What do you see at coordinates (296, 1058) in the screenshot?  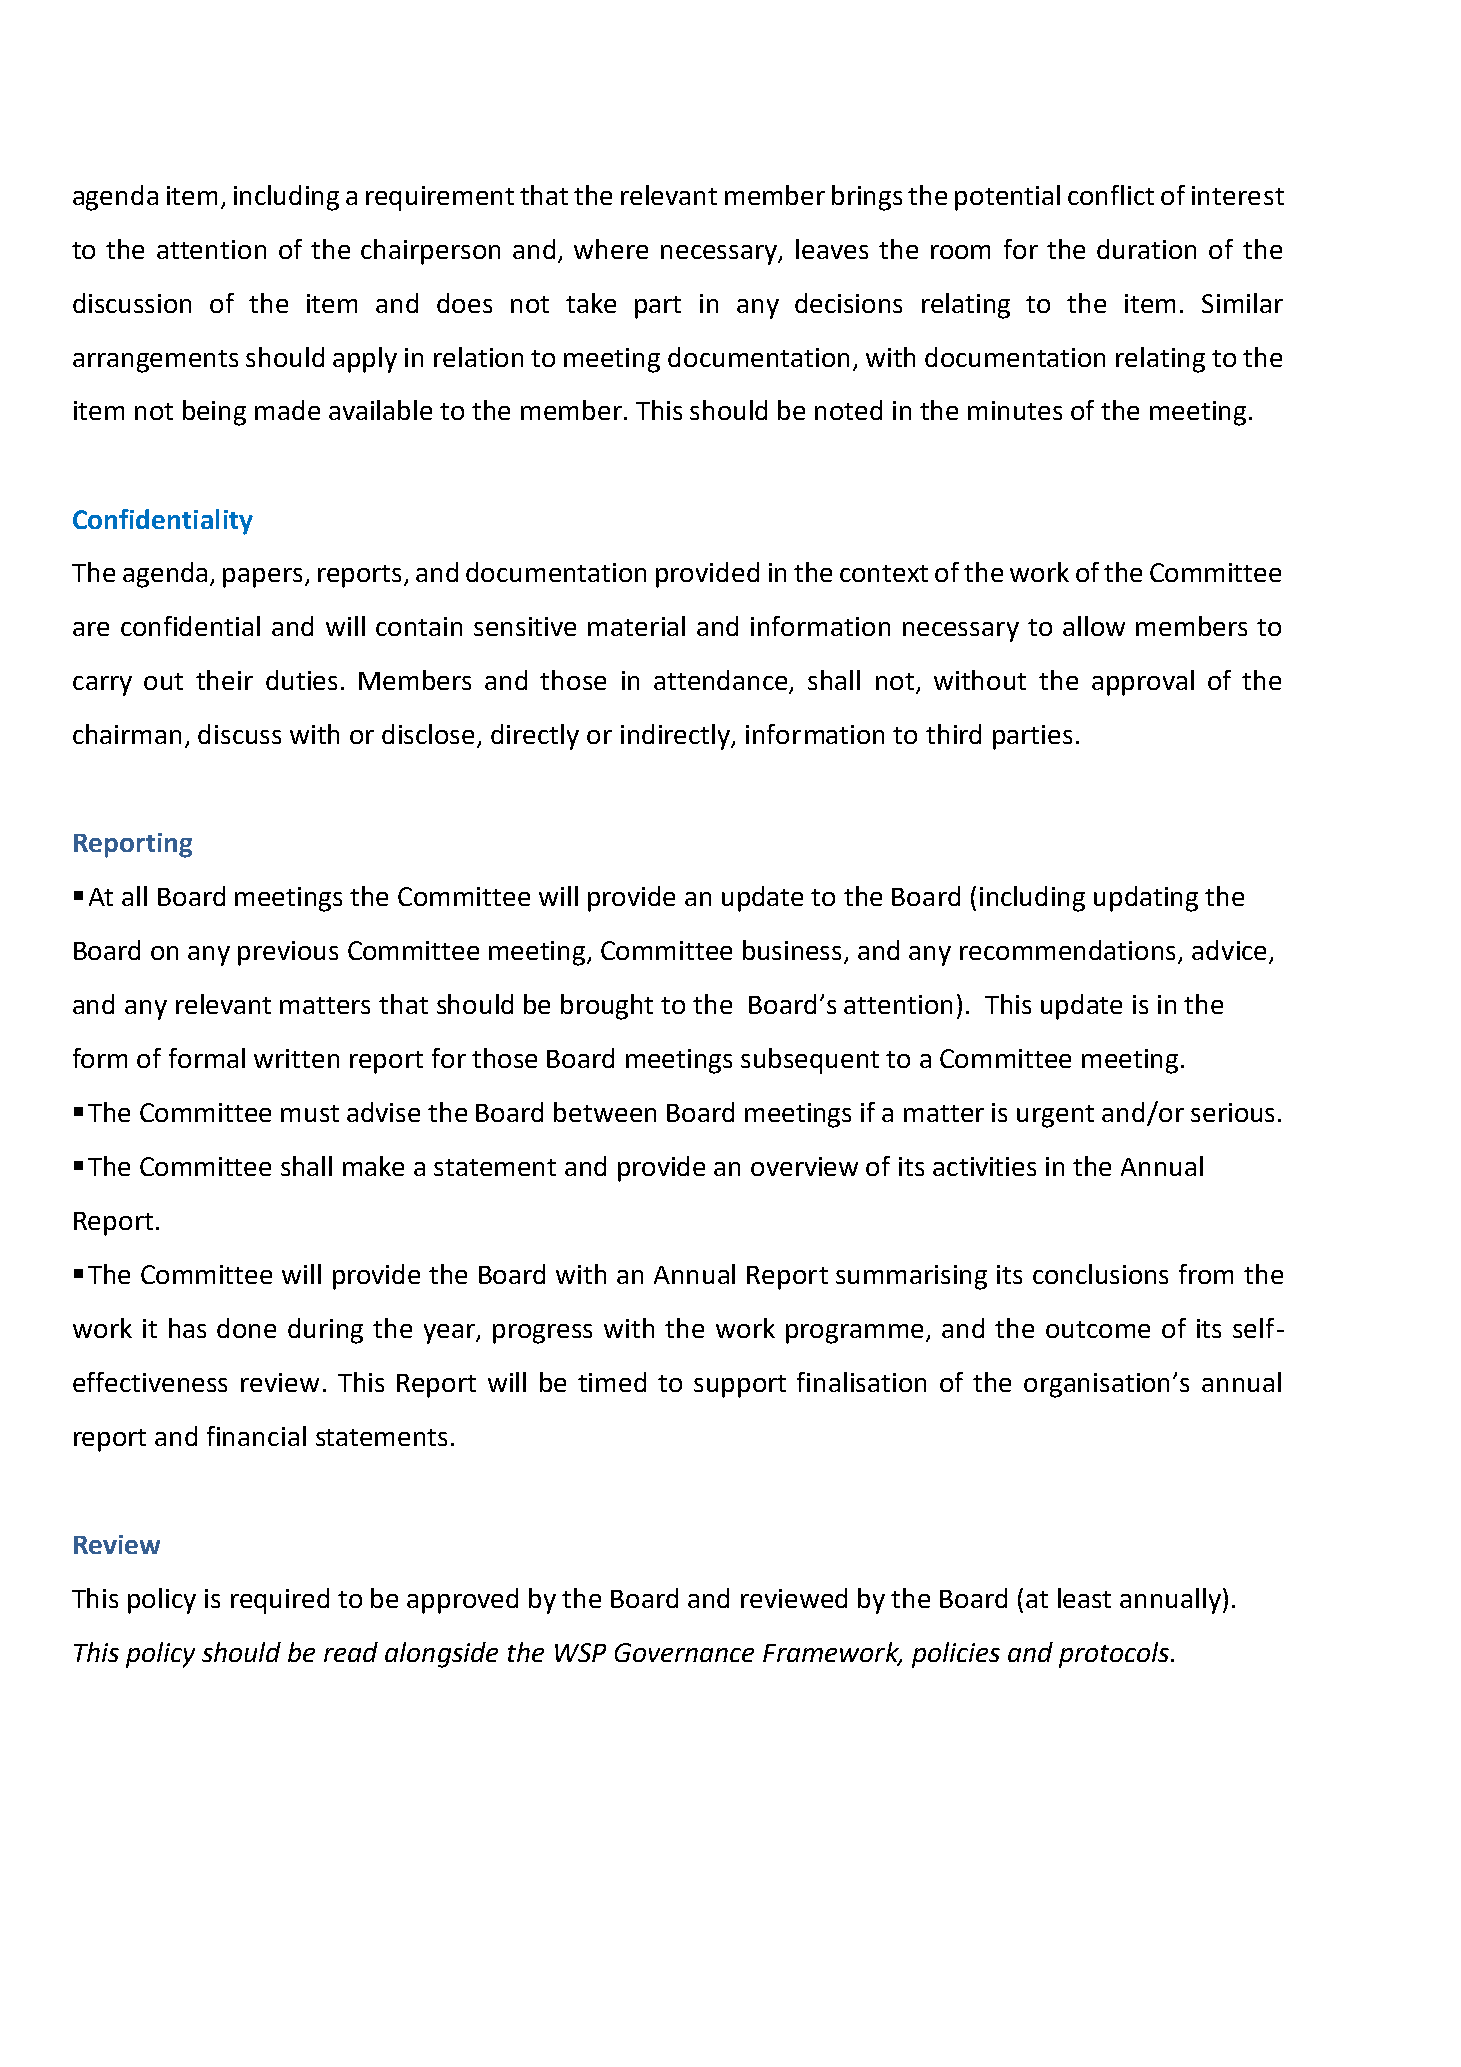 I see `written` at bounding box center [296, 1058].
